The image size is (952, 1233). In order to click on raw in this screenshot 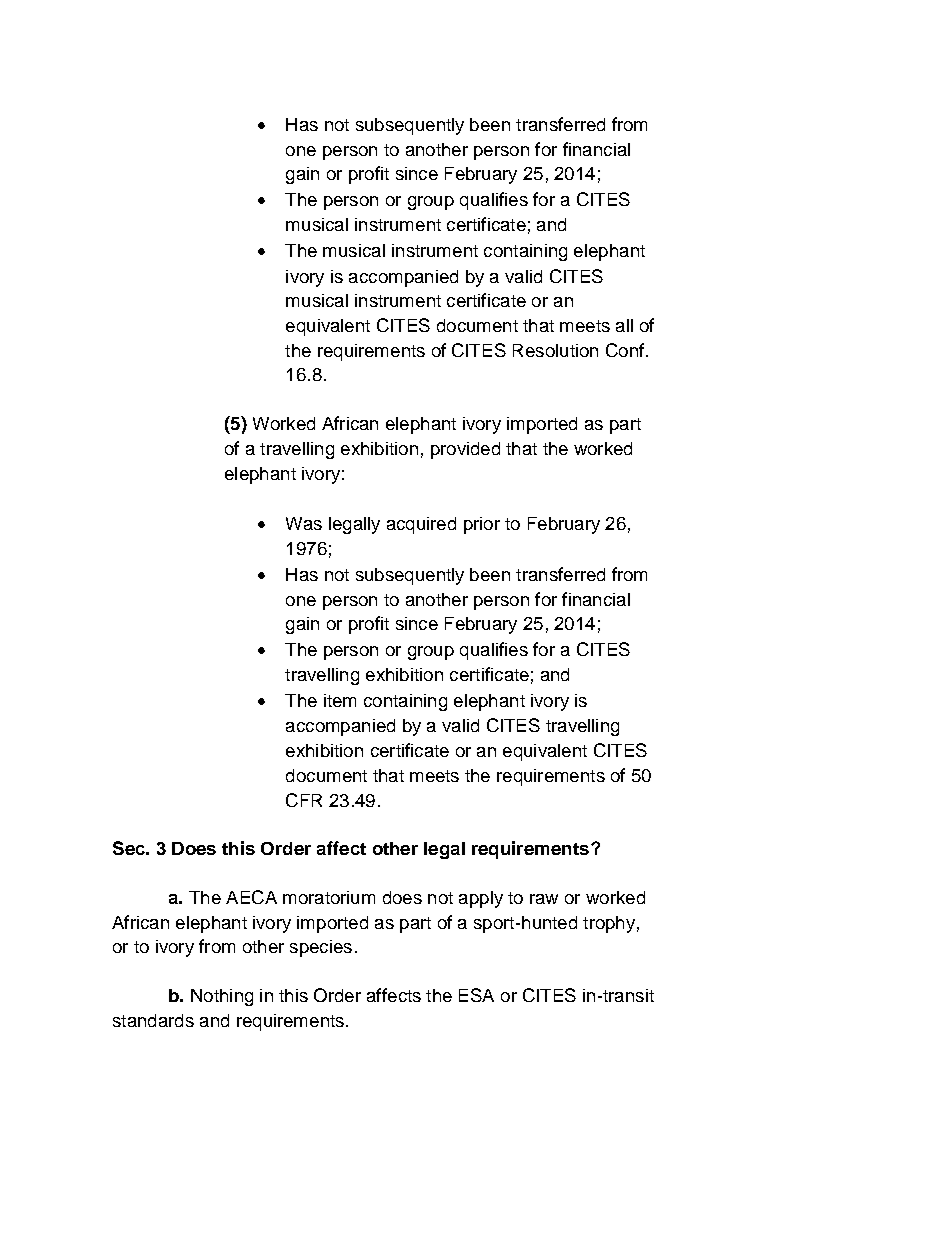, I will do `click(544, 899)`.
